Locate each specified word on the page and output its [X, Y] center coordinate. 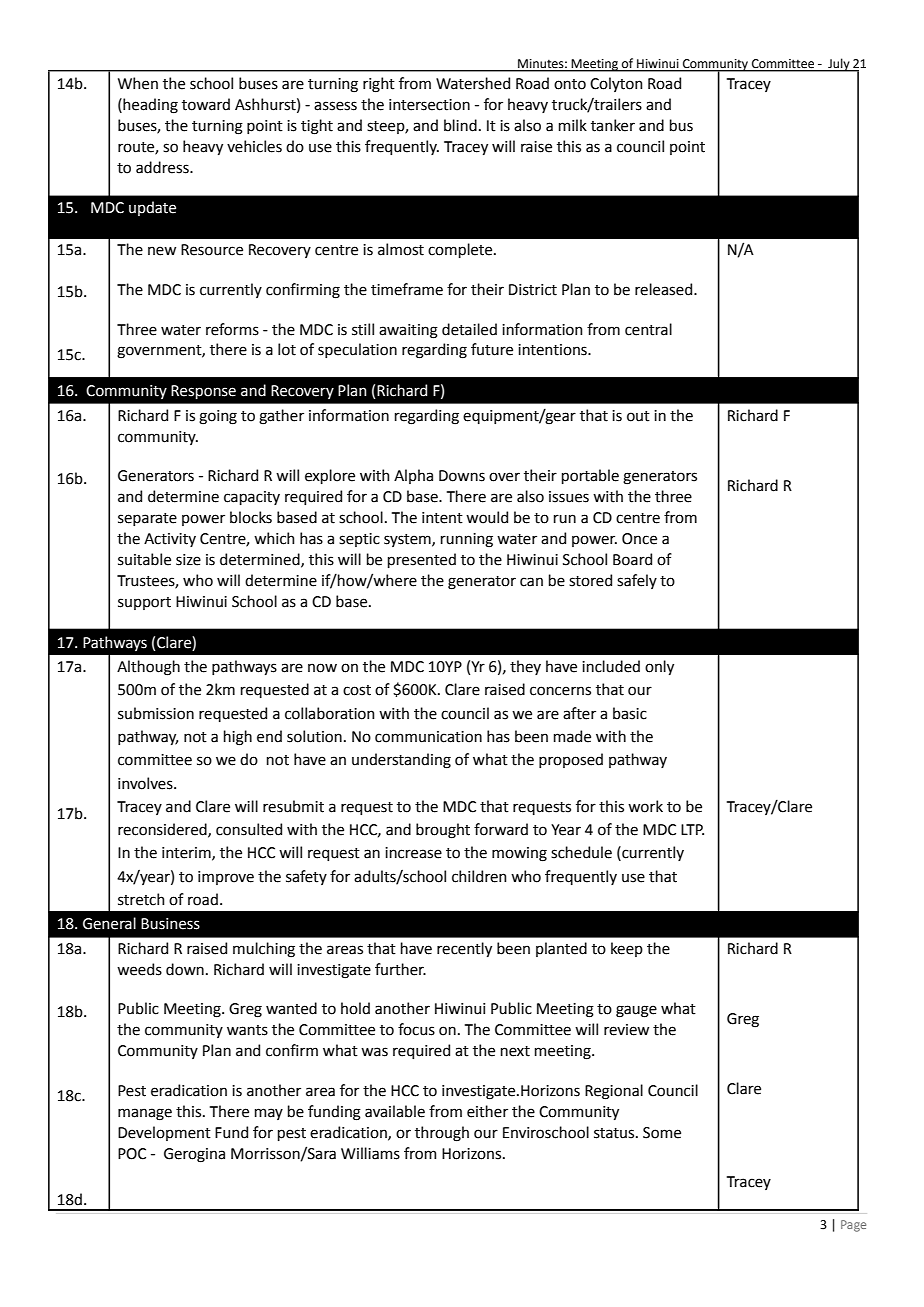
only [659, 667]
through [442, 1134]
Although [148, 668]
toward [206, 104]
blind [460, 125]
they [525, 667]
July [839, 65]
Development [164, 1133]
